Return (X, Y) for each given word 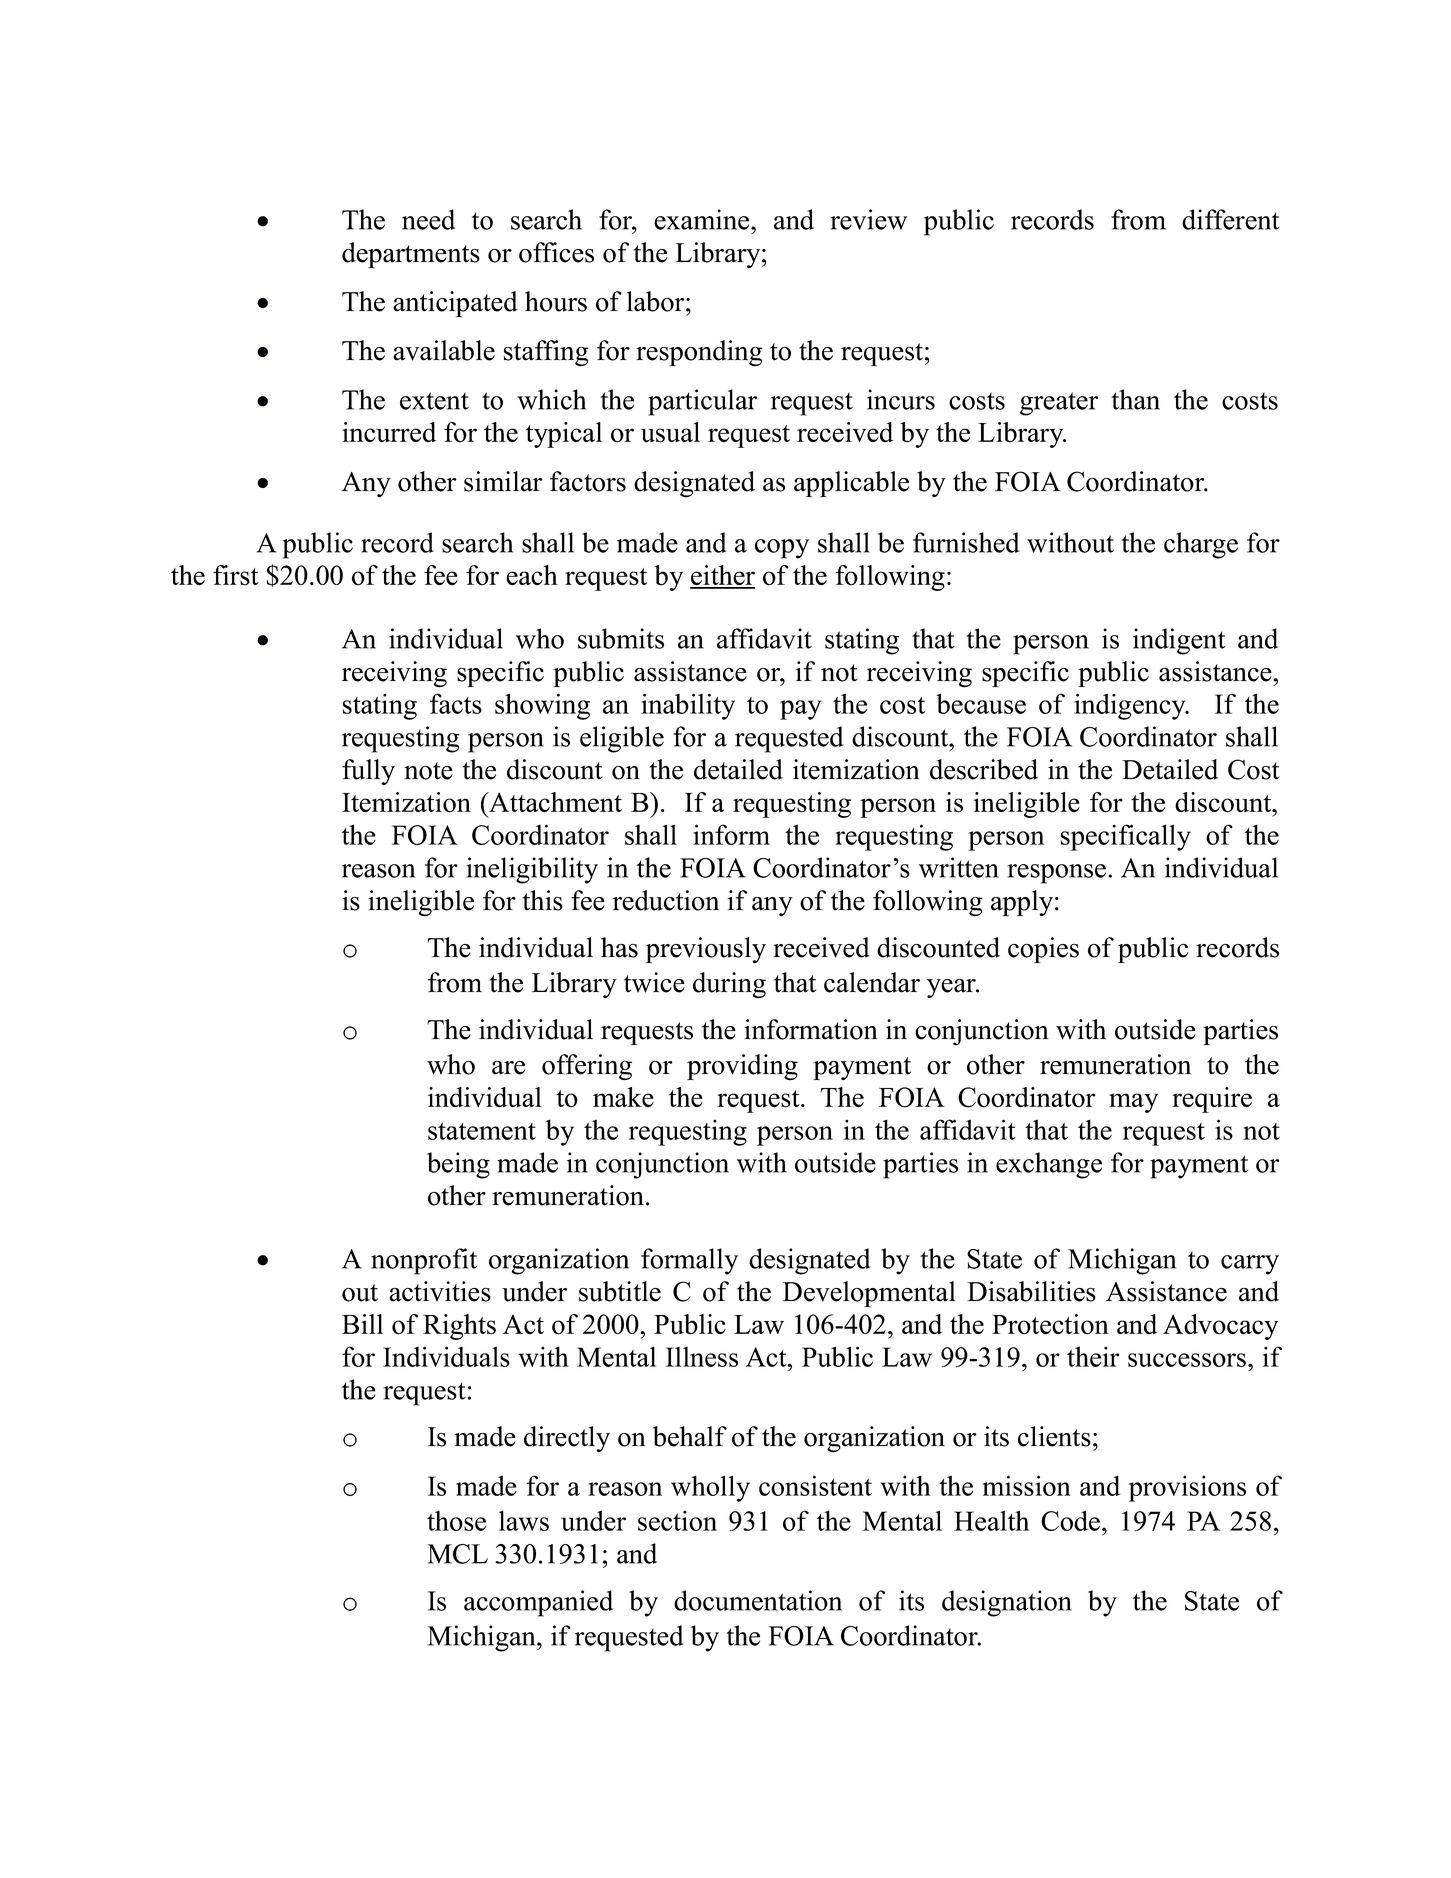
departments (411, 255)
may (1133, 1103)
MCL (457, 1554)
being (458, 1165)
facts (456, 703)
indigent (1179, 641)
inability (688, 706)
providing (742, 1067)
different (1231, 219)
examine (703, 219)
